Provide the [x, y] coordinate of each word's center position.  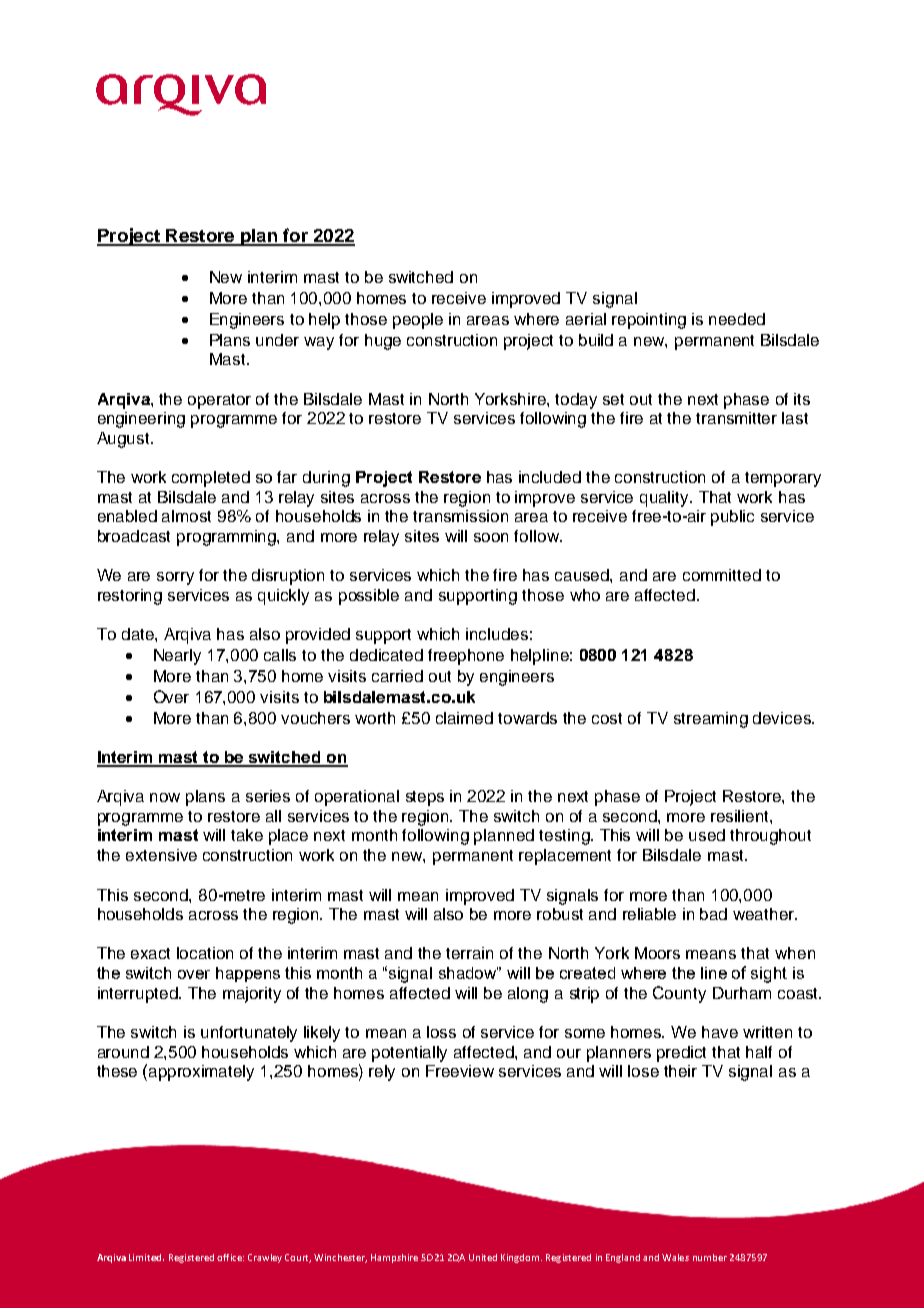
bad [713, 914]
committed [722, 575]
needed [737, 319]
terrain [469, 953]
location [205, 953]
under [277, 340]
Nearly [177, 657]
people [418, 321]
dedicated [386, 655]
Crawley [265, 1258]
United [483, 1257]
